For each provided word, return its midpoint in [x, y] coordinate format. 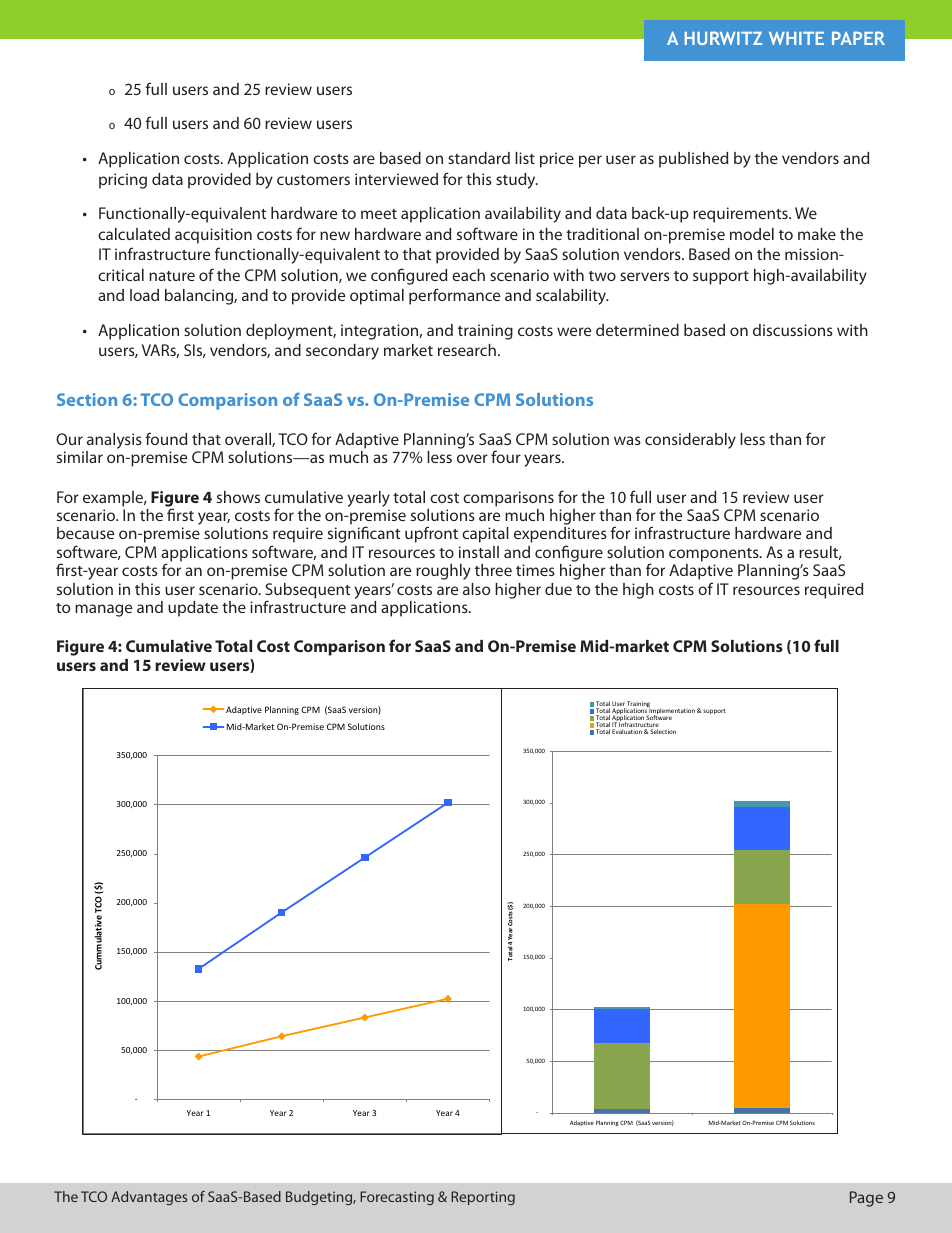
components [715, 555]
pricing [123, 181]
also [476, 589]
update [193, 609]
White [796, 38]
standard [479, 158]
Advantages [149, 1198]
